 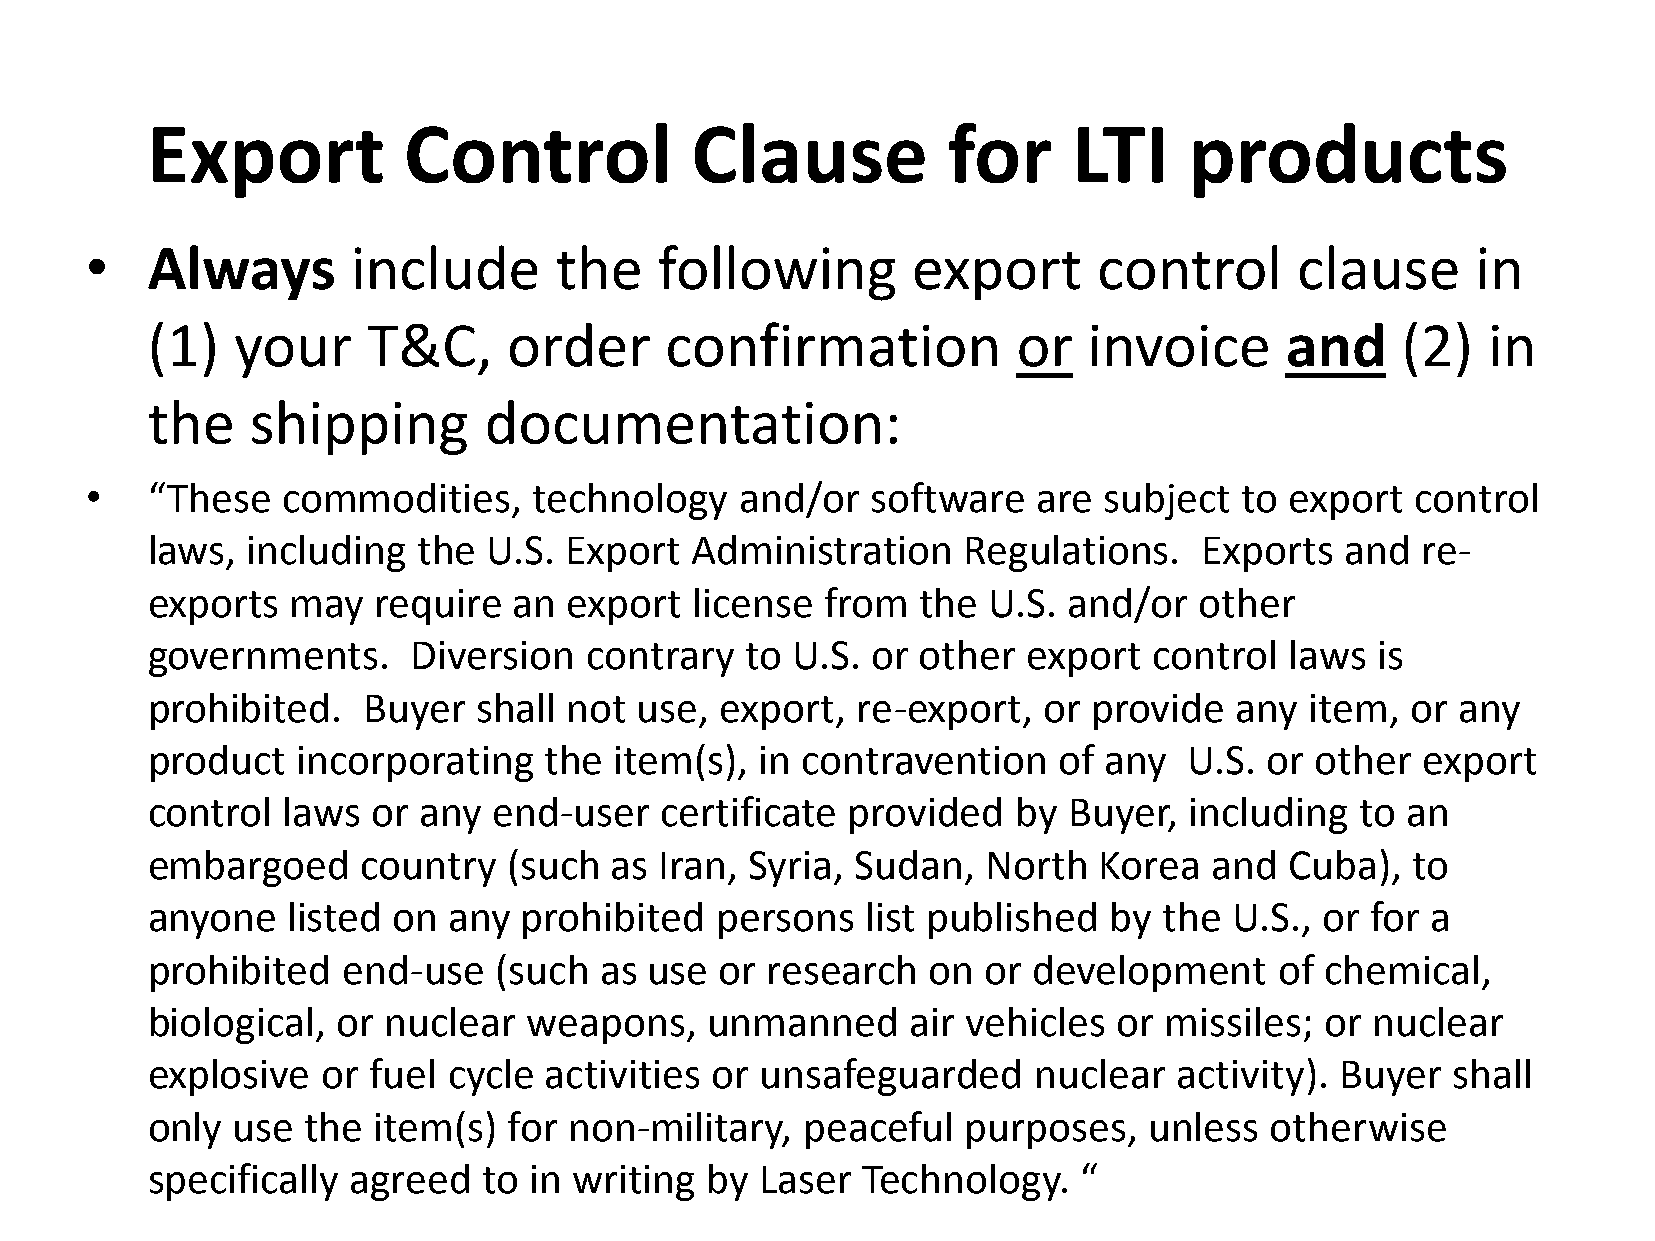 What do you see at coordinates (661, 660) in the screenshot?
I see `contrary` at bounding box center [661, 660].
